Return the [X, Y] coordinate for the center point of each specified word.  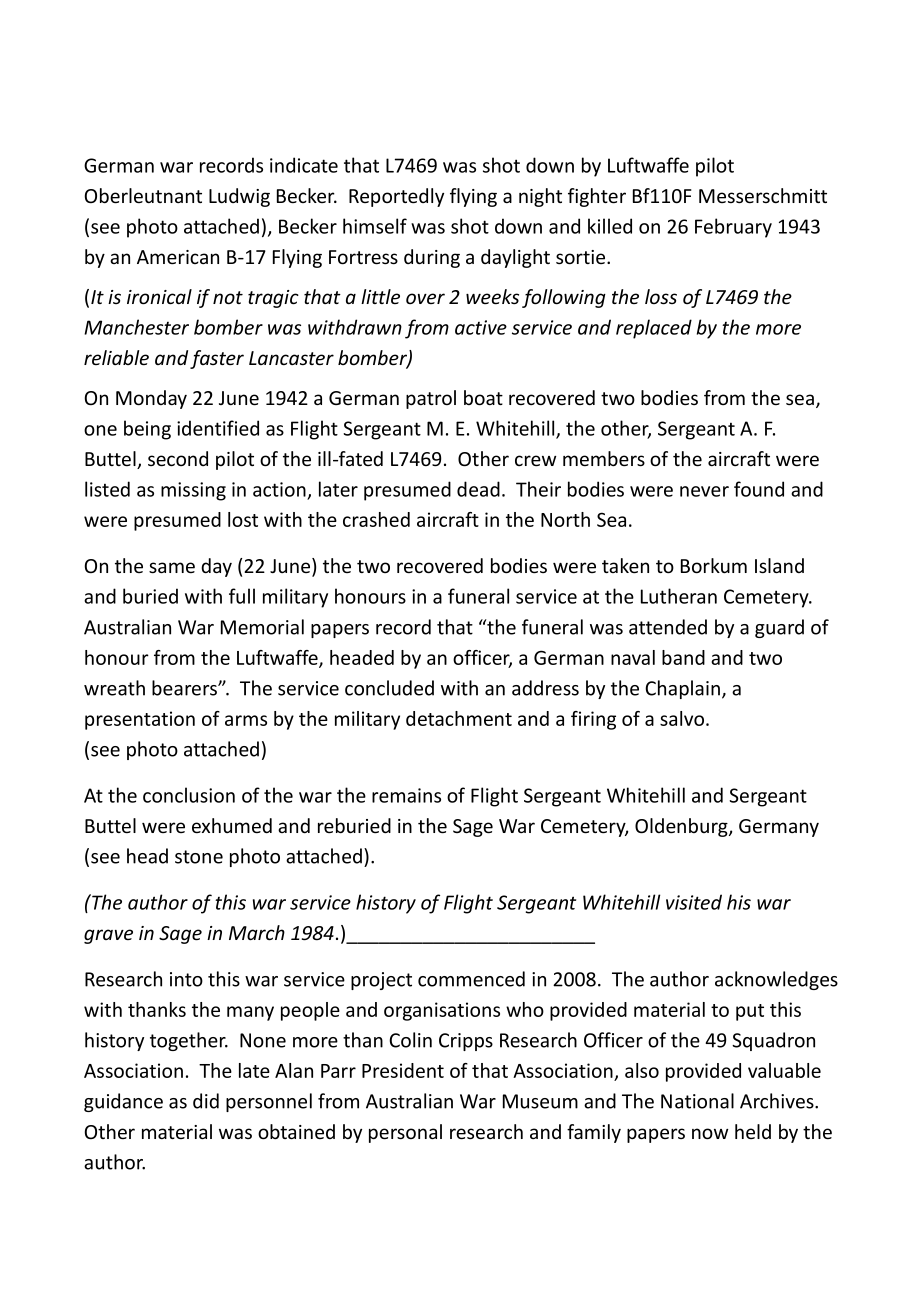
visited [694, 902]
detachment [459, 718]
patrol [431, 399]
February [733, 228]
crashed [376, 519]
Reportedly [396, 197]
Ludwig [239, 197]
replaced [654, 329]
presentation [140, 720]
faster [217, 359]
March [257, 932]
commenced [471, 979]
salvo [683, 718]
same [172, 568]
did [206, 1101]
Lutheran [679, 596]
